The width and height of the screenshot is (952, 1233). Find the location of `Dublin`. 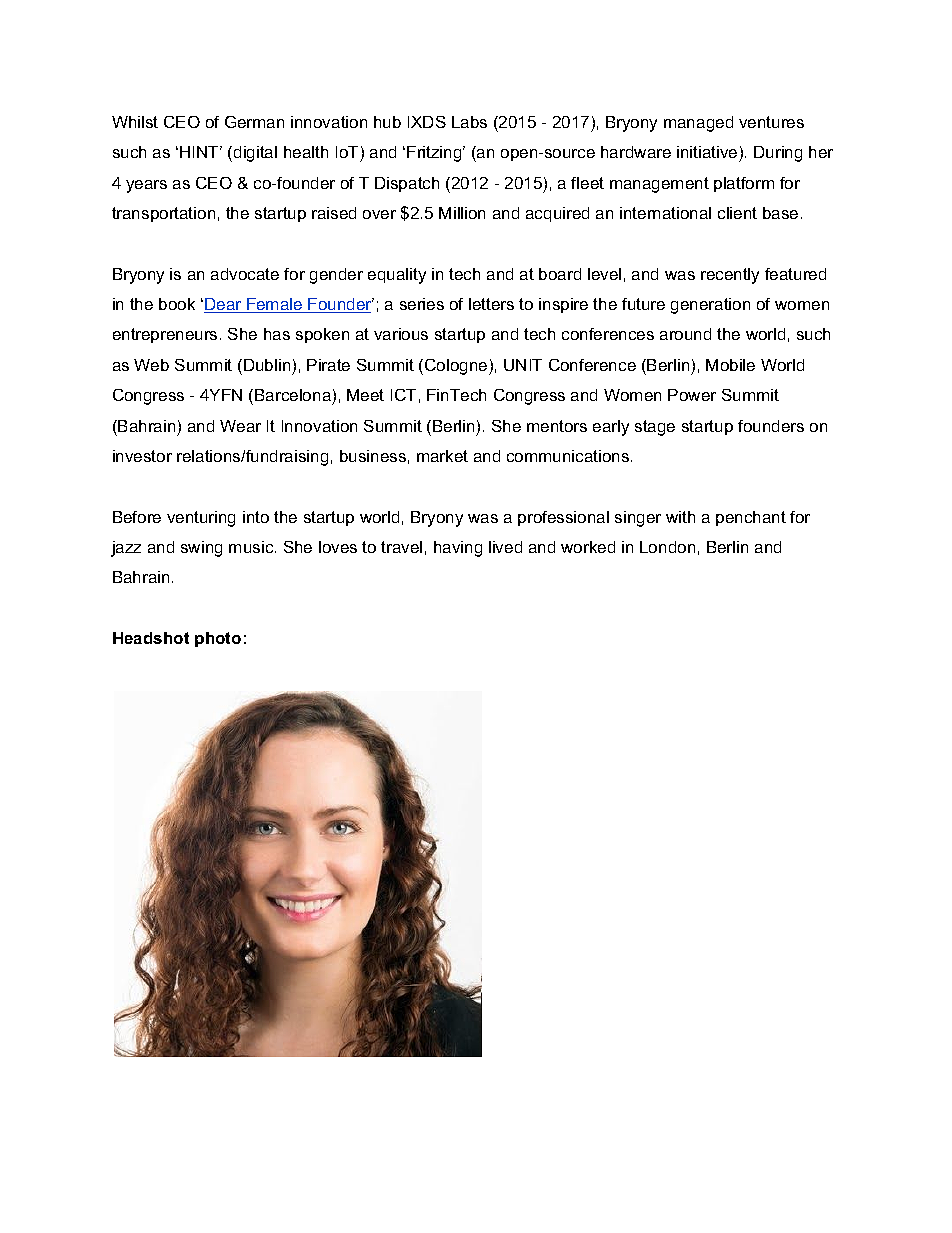

Dublin is located at coordinates (267, 365).
